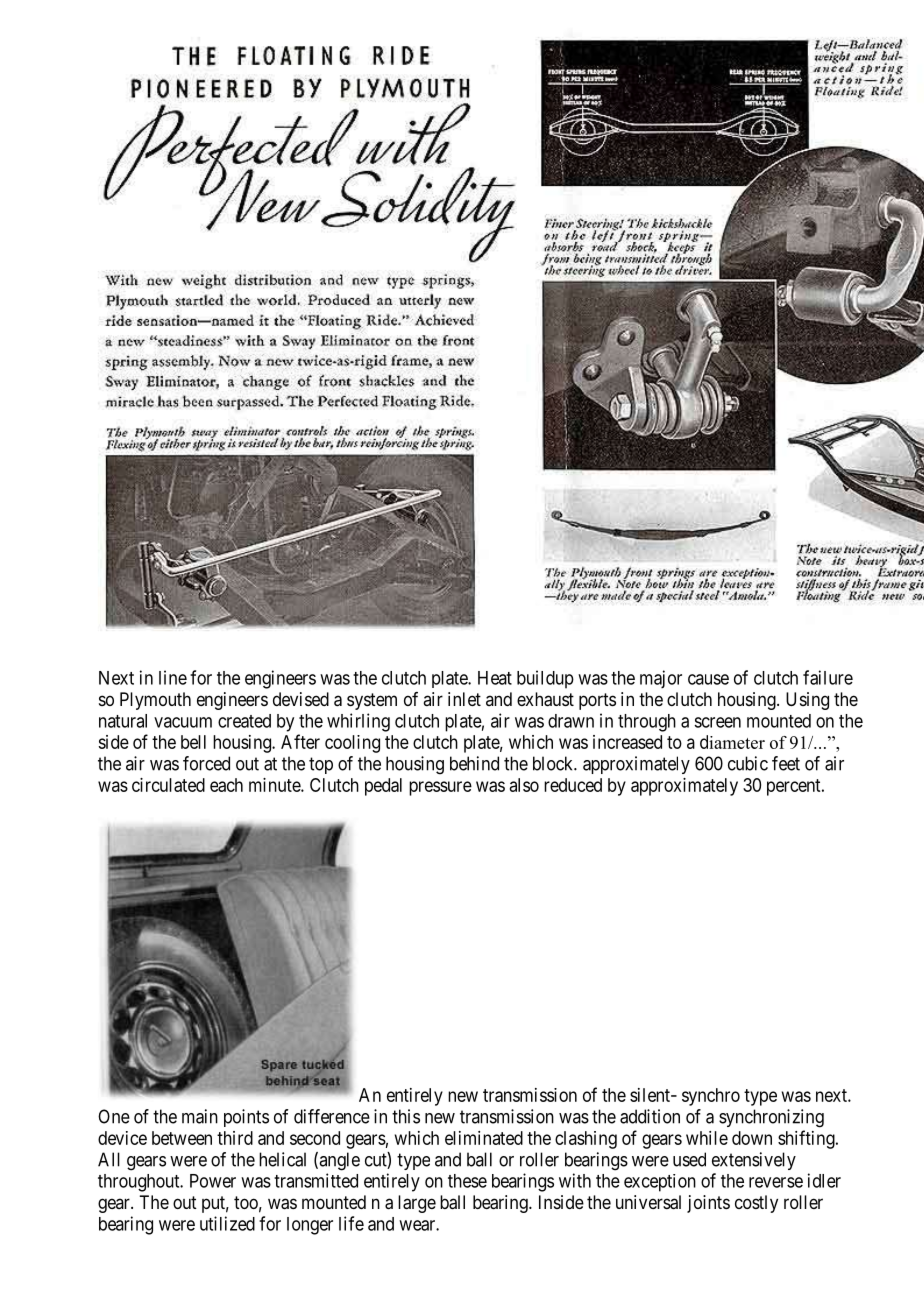 The height and width of the screenshot is (1308, 924). What do you see at coordinates (155, 701) in the screenshot?
I see `Plymouth` at bounding box center [155, 701].
